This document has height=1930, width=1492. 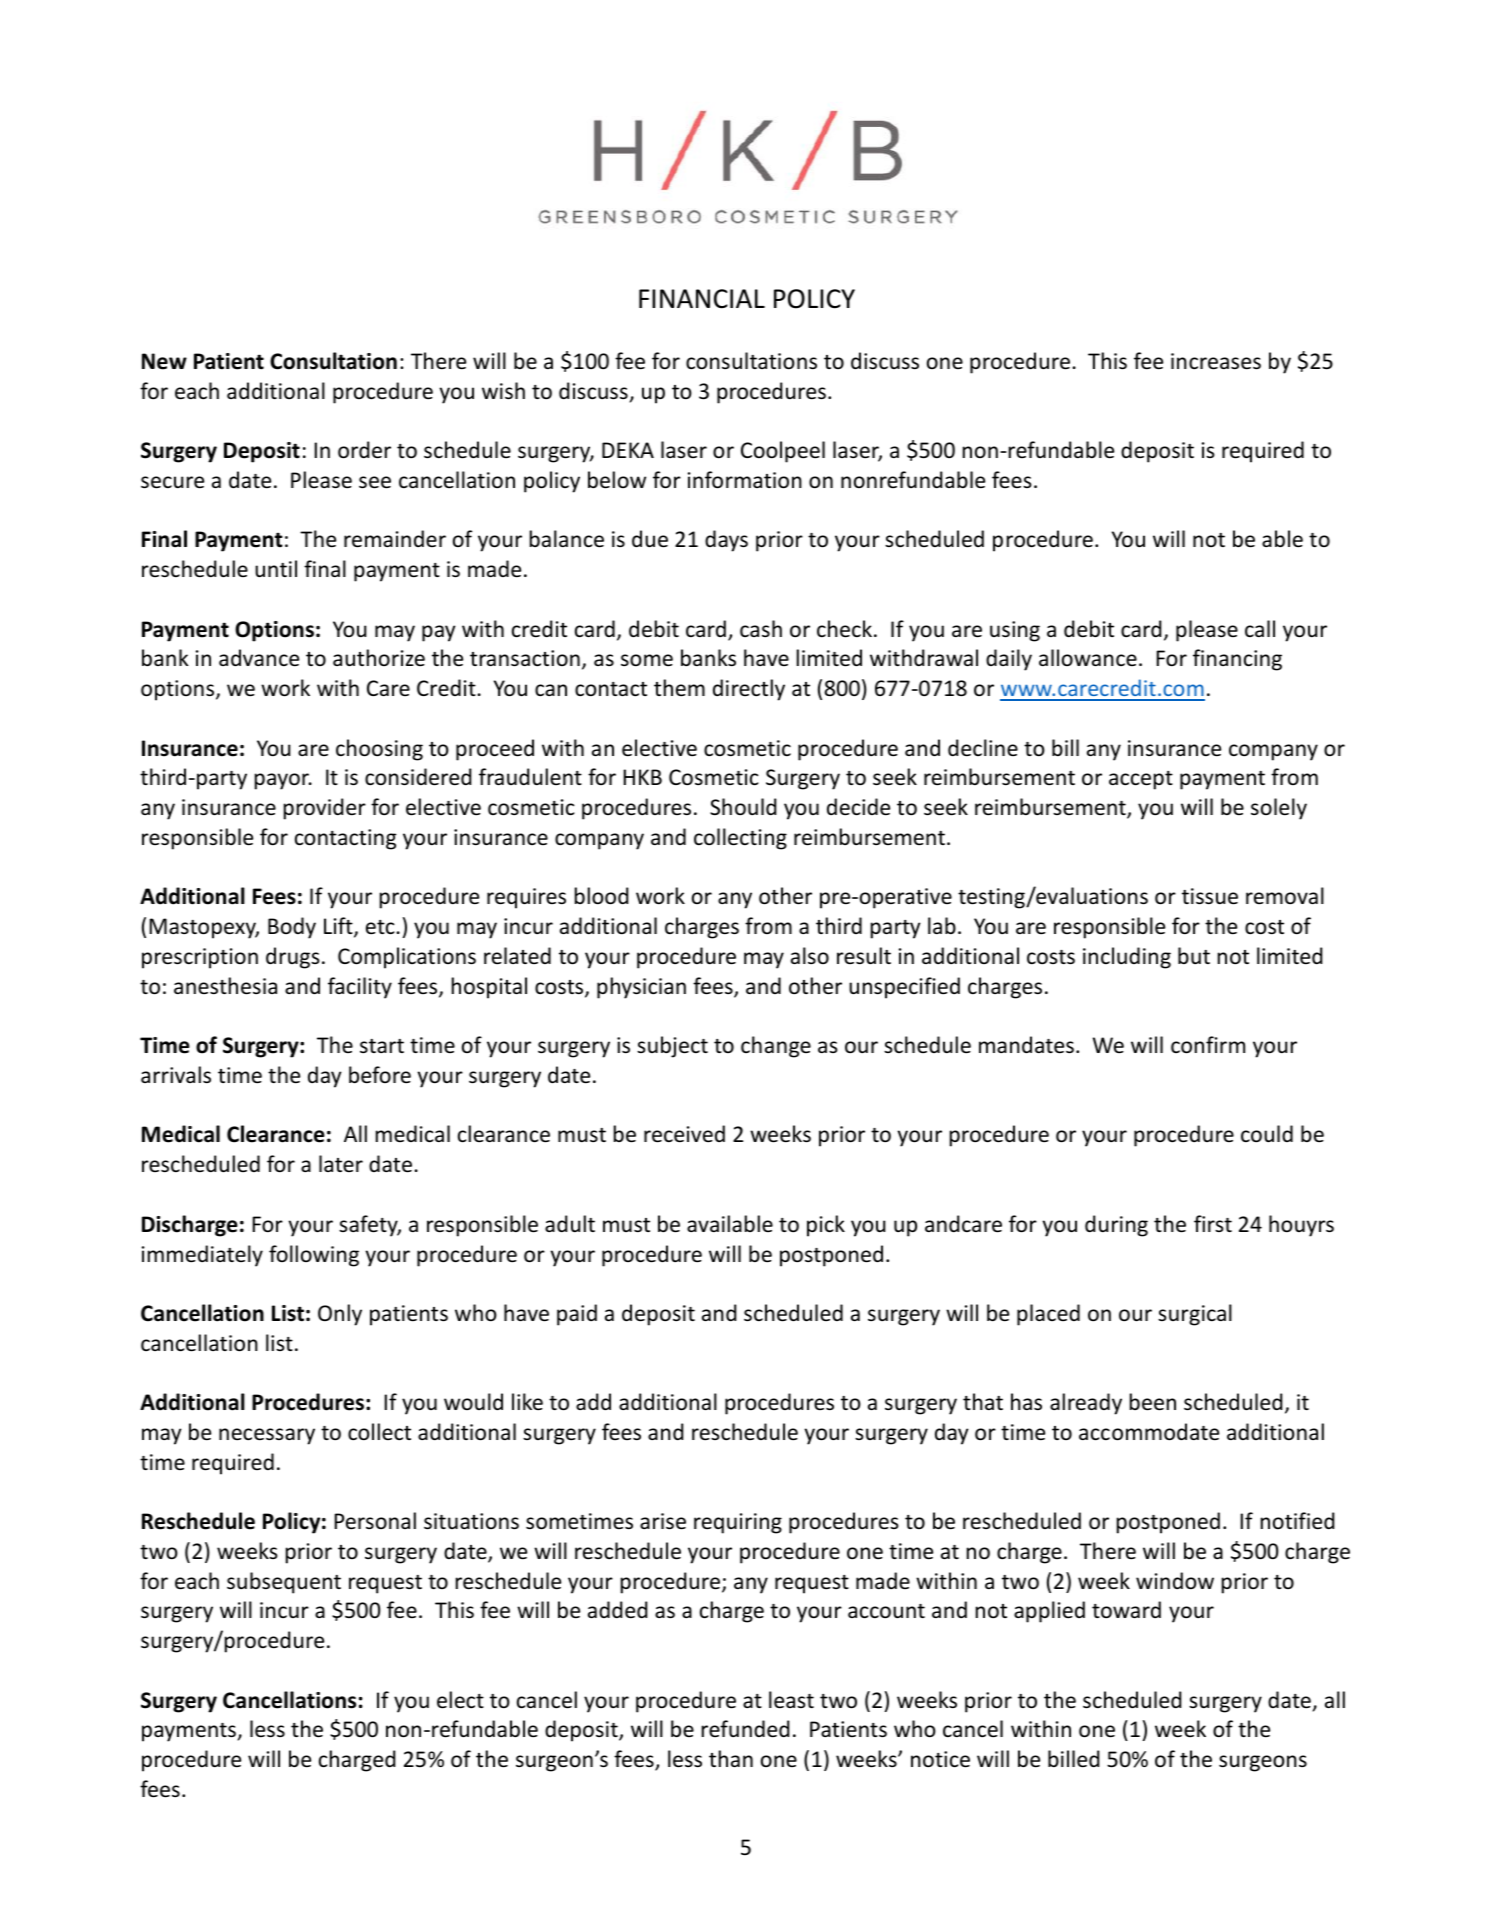 What do you see at coordinates (1116, 1226) in the document?
I see `during` at bounding box center [1116, 1226].
